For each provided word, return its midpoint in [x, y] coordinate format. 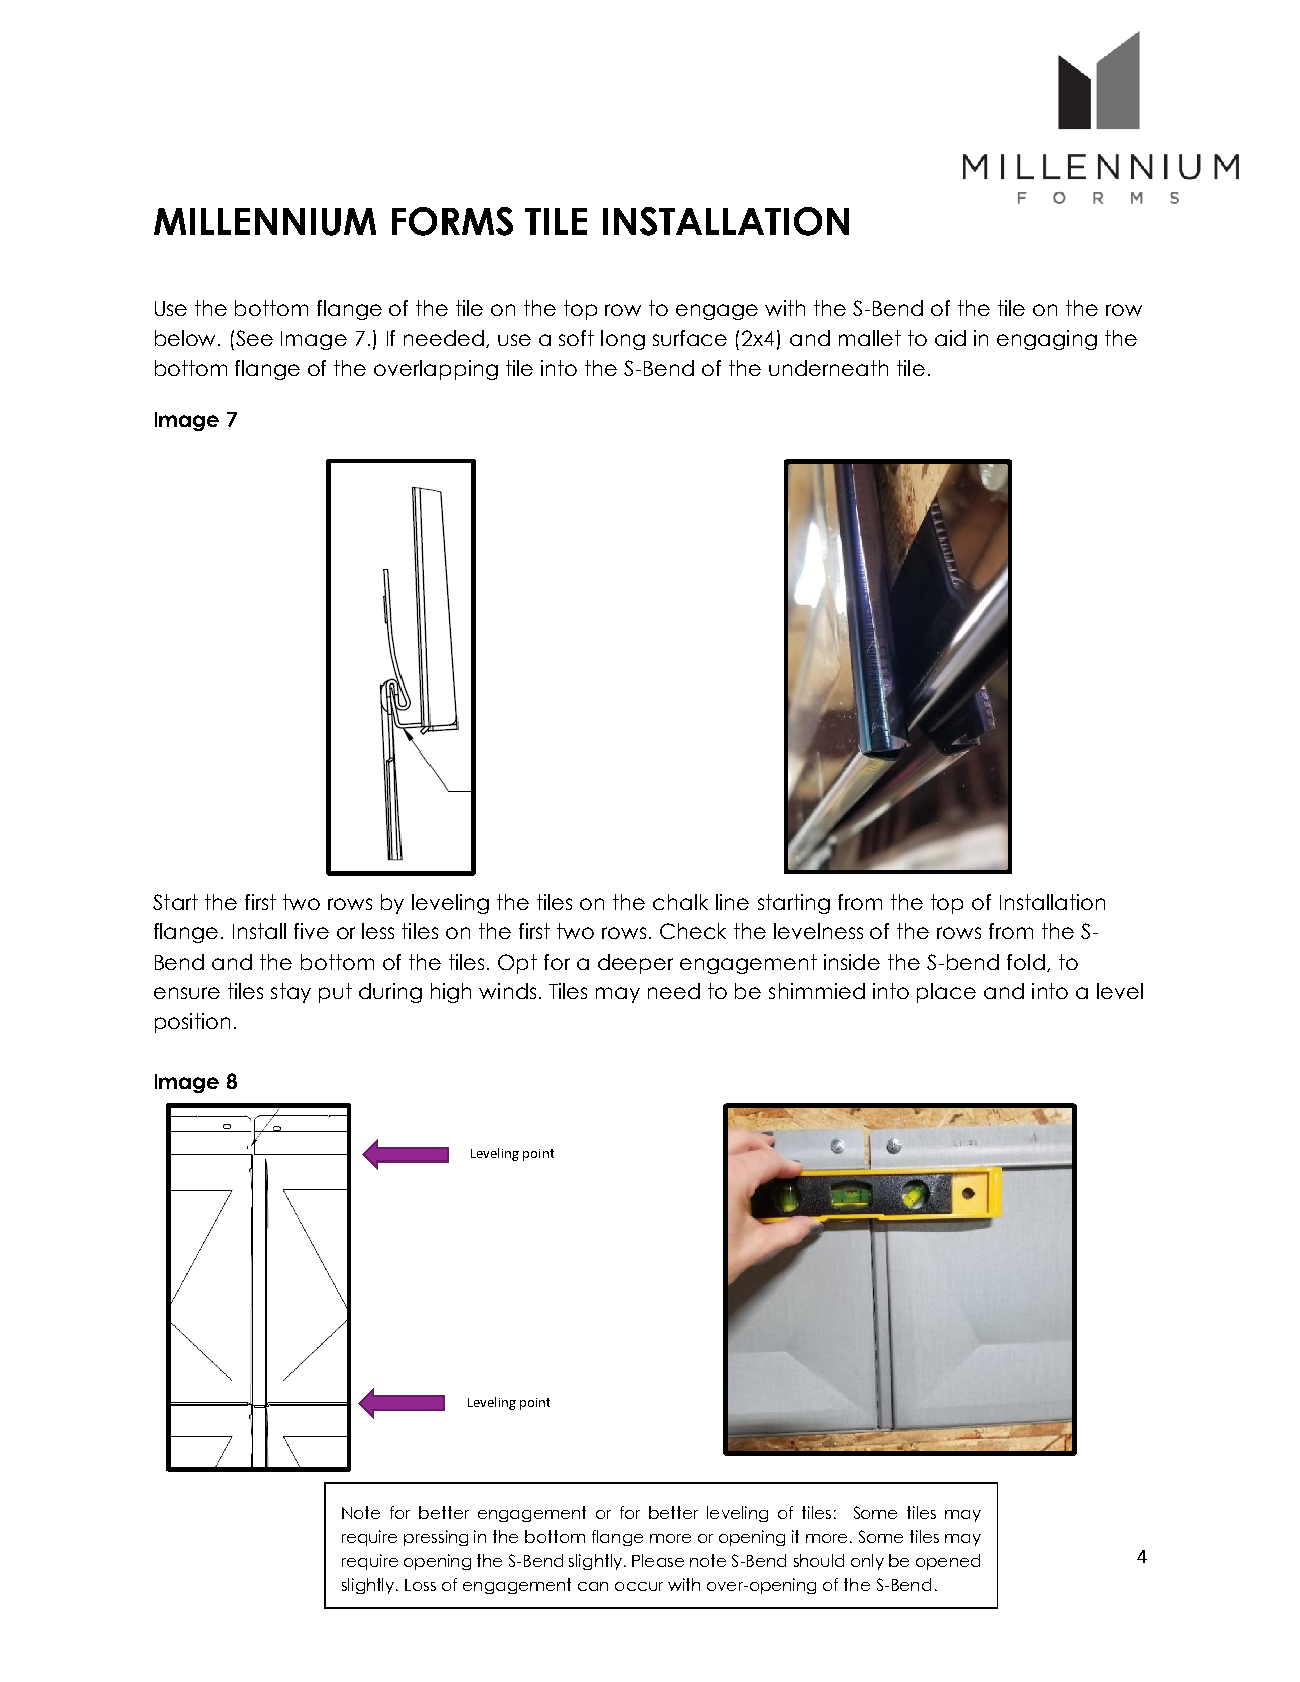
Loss [420, 1585]
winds [507, 991]
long [623, 340]
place [946, 993]
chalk [680, 902]
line [732, 902]
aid [950, 338]
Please [658, 1560]
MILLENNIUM [265, 222]
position [192, 1023]
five [311, 931]
